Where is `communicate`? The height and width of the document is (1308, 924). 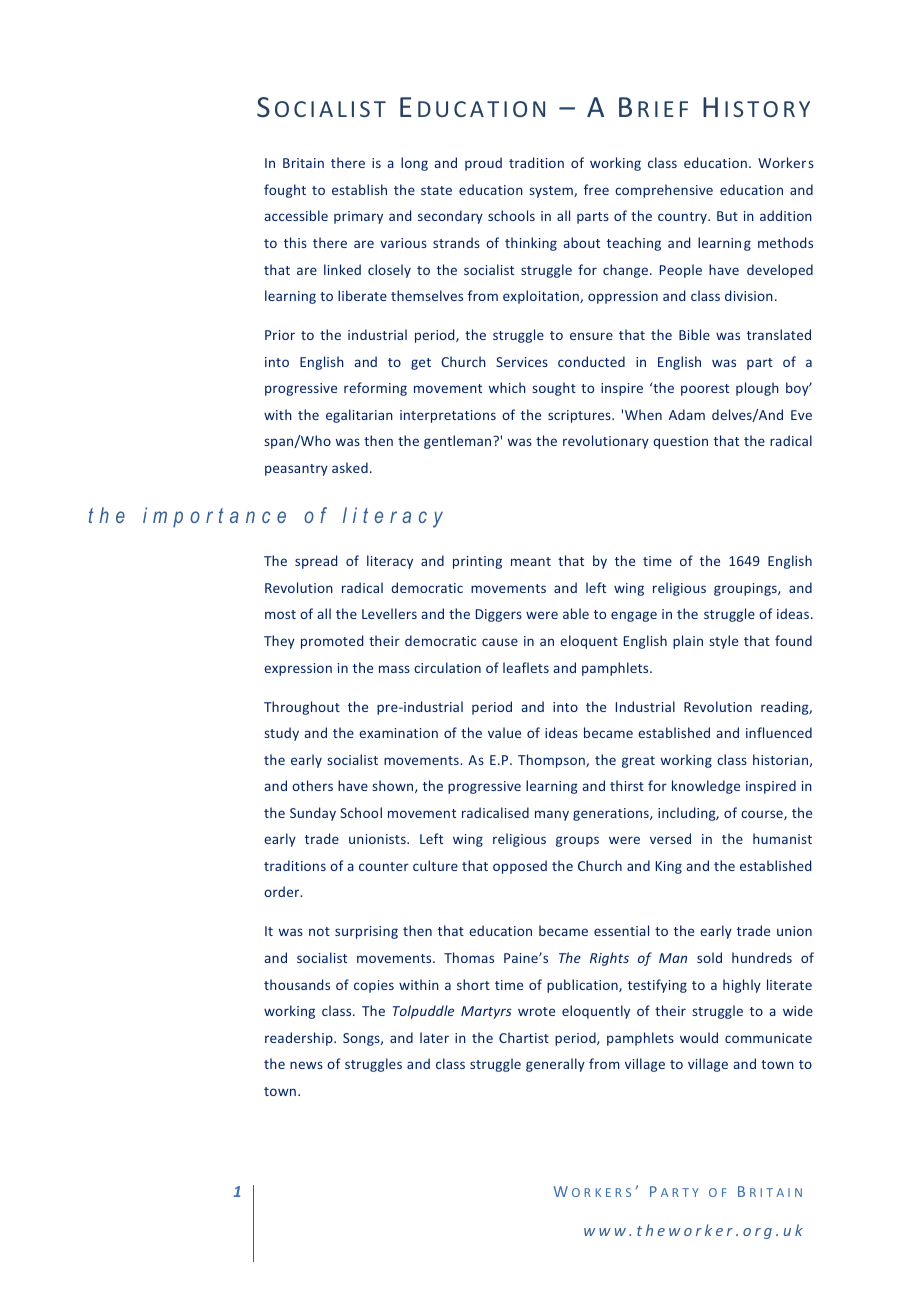 communicate is located at coordinates (768, 1038).
